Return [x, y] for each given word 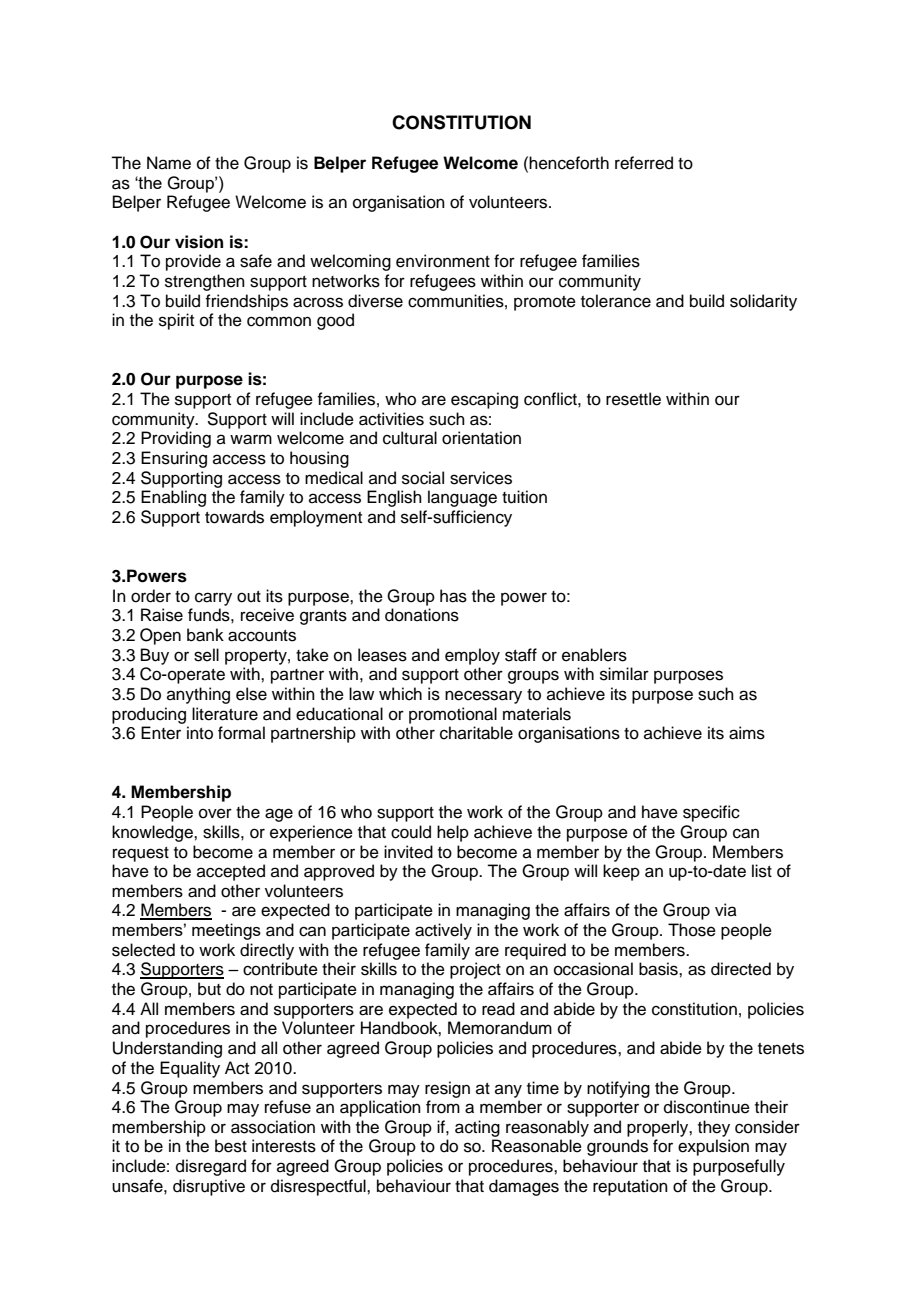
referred [644, 163]
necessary [483, 697]
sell [206, 655]
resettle [633, 399]
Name [169, 163]
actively [443, 931]
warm [251, 439]
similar [624, 674]
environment [443, 261]
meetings [226, 931]
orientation [481, 438]
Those [692, 930]
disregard [211, 1167]
